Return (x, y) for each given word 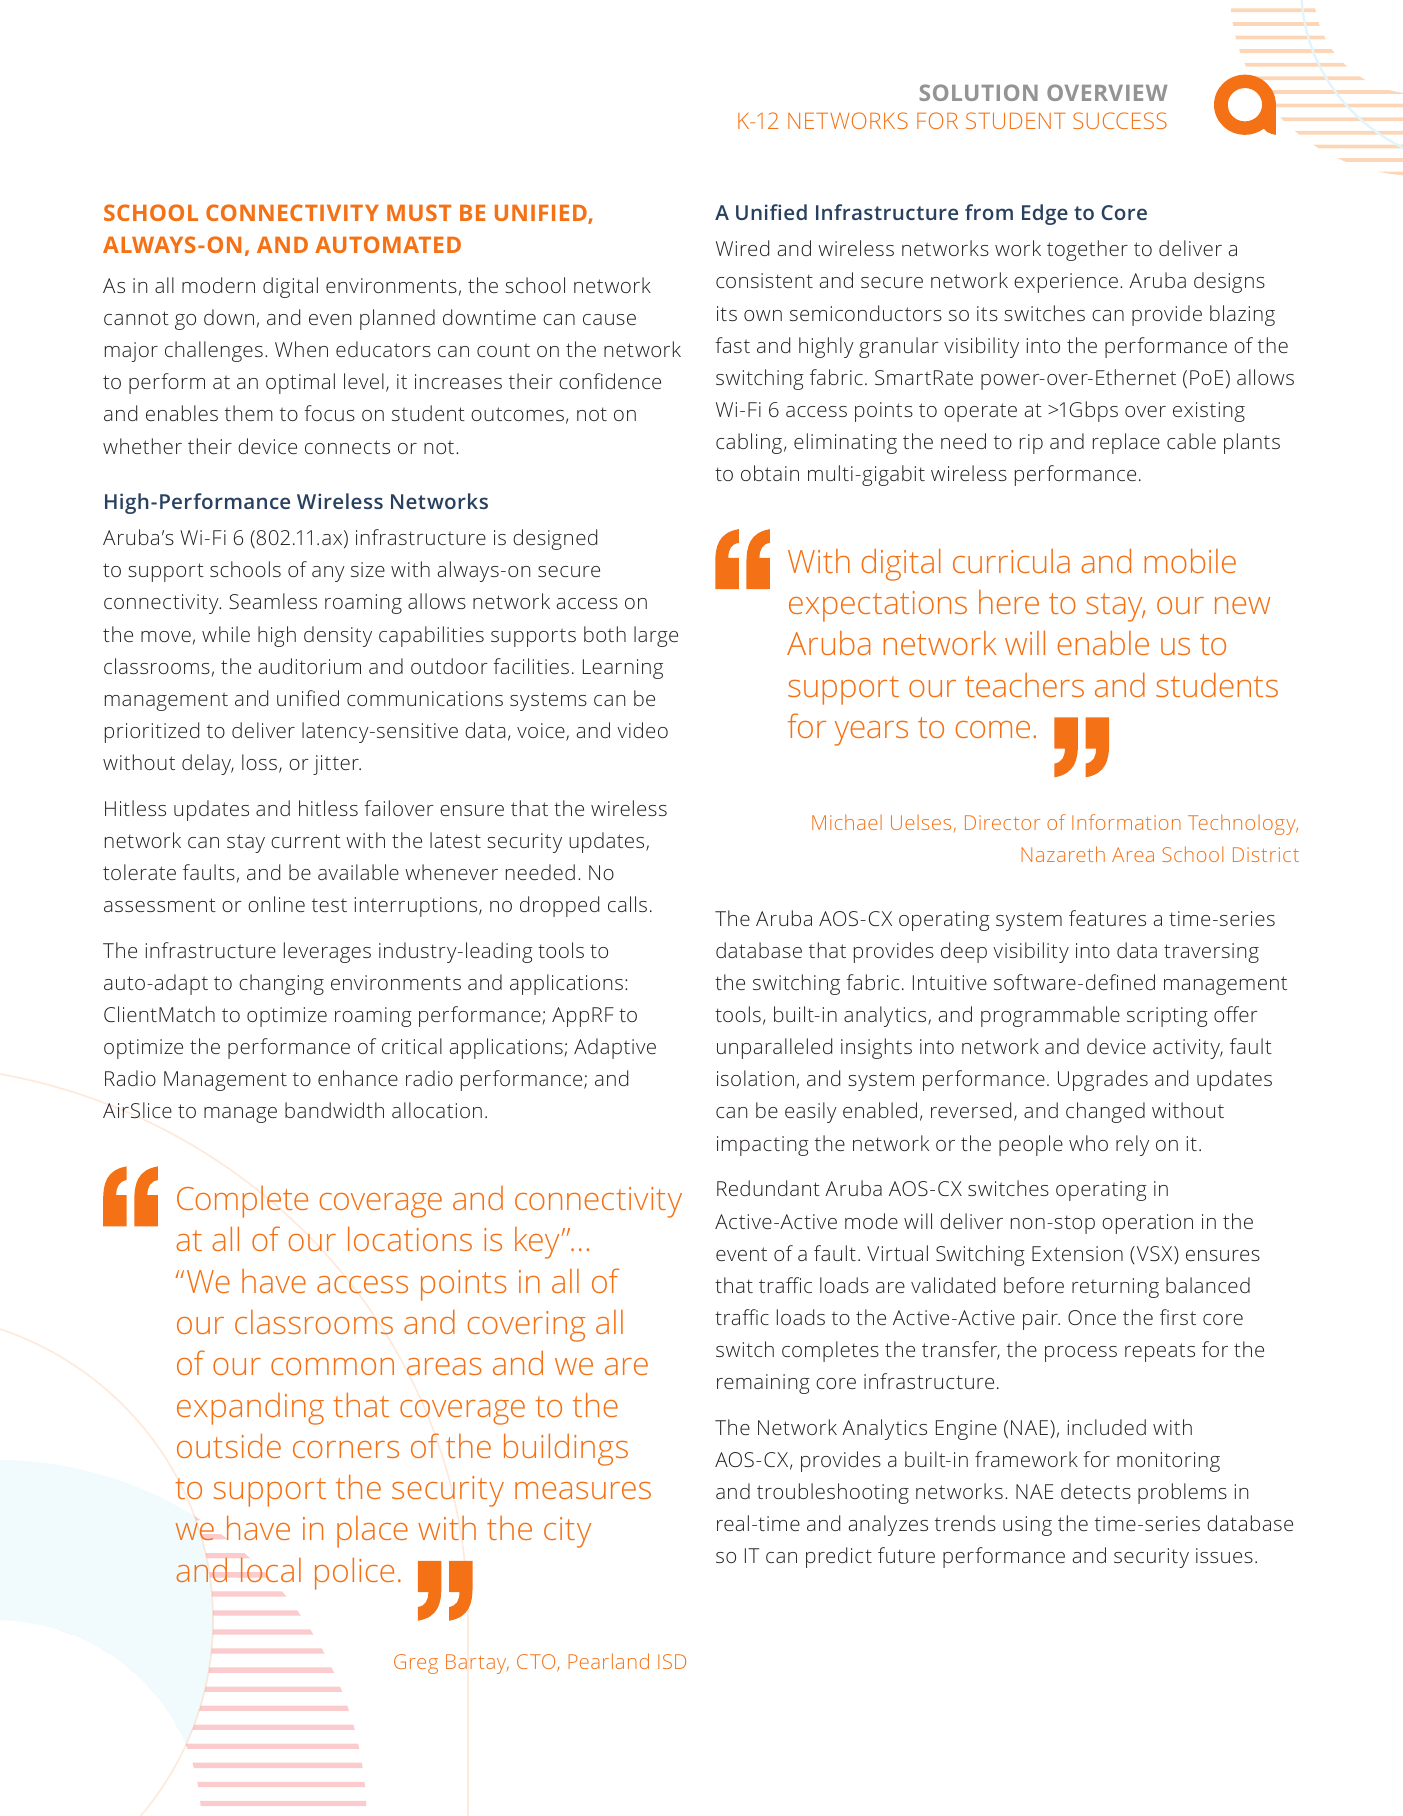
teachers (1024, 685)
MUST (419, 212)
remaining (763, 1384)
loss (259, 762)
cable (1191, 441)
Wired (742, 248)
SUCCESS (1120, 120)
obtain (770, 473)
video (642, 730)
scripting (1167, 1017)
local (270, 1569)
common (332, 1366)
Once (1092, 1317)
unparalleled (774, 1048)
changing (281, 984)
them (249, 413)
